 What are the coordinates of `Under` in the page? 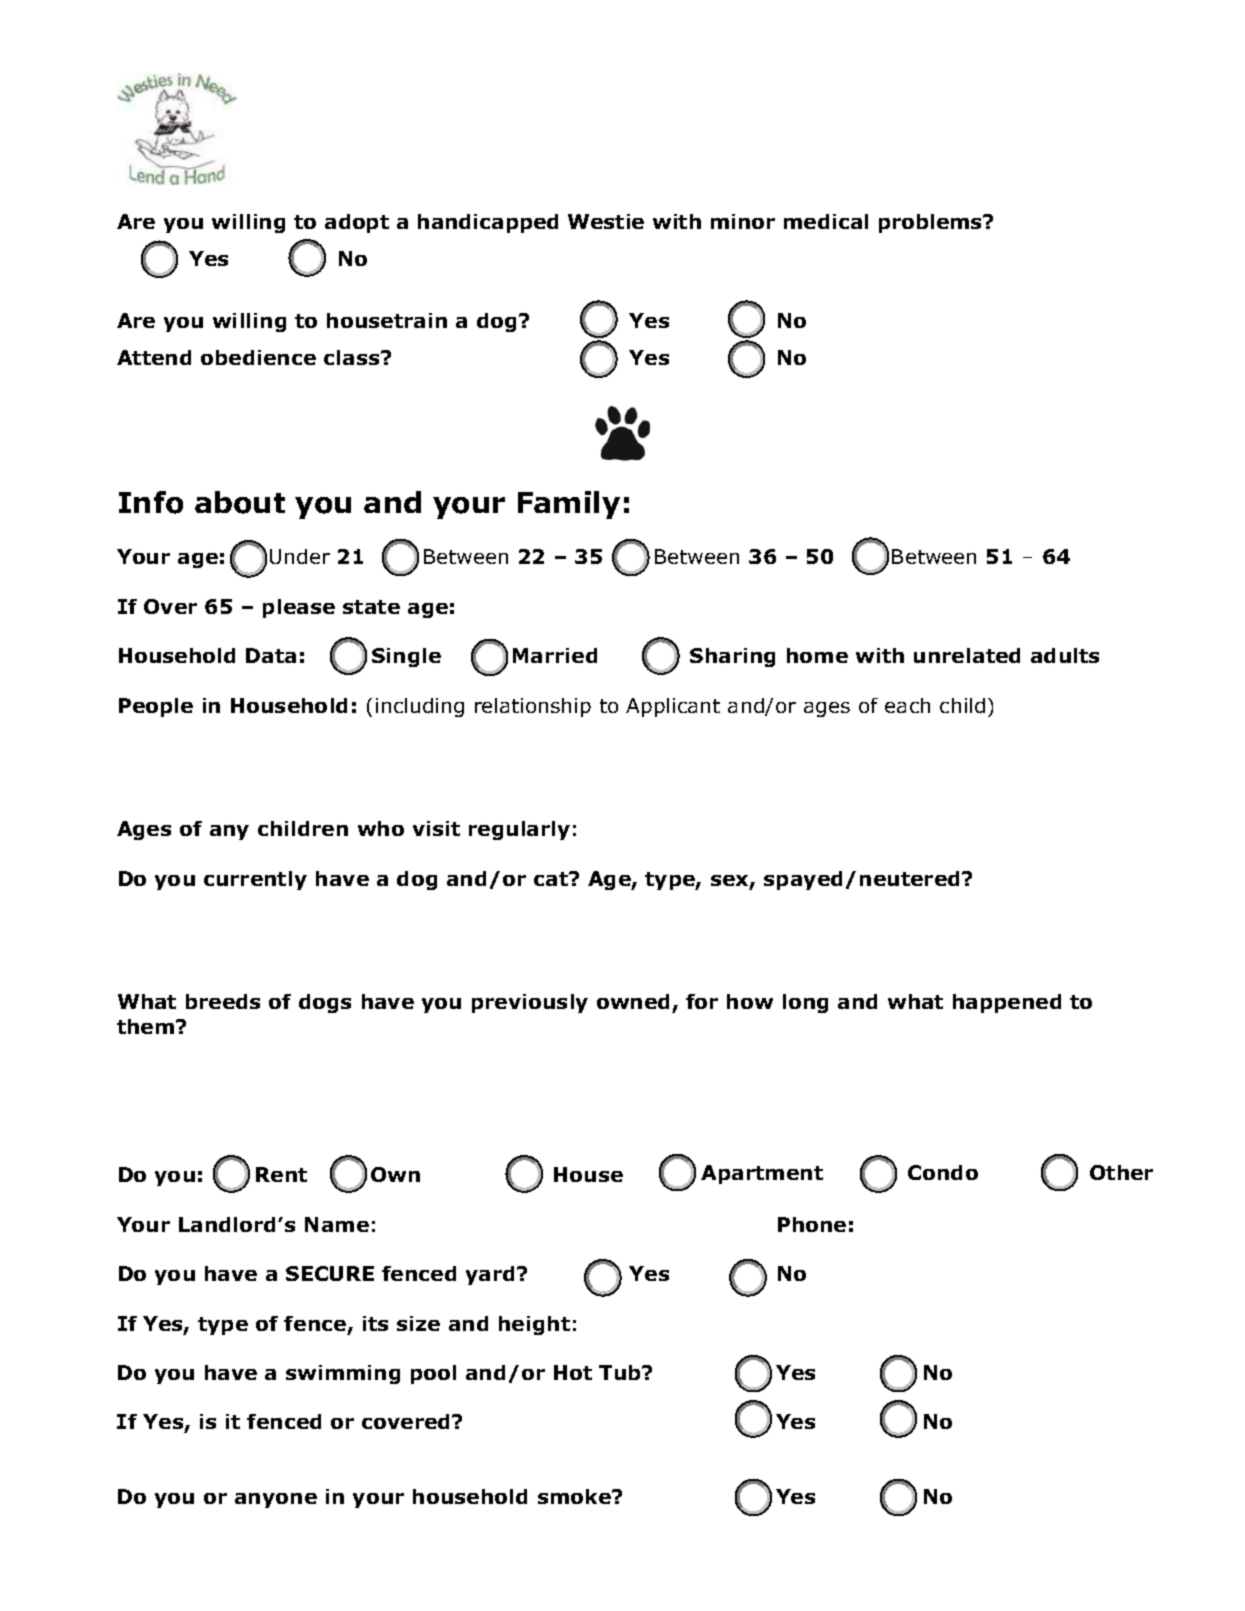 It's located at (300, 556).
